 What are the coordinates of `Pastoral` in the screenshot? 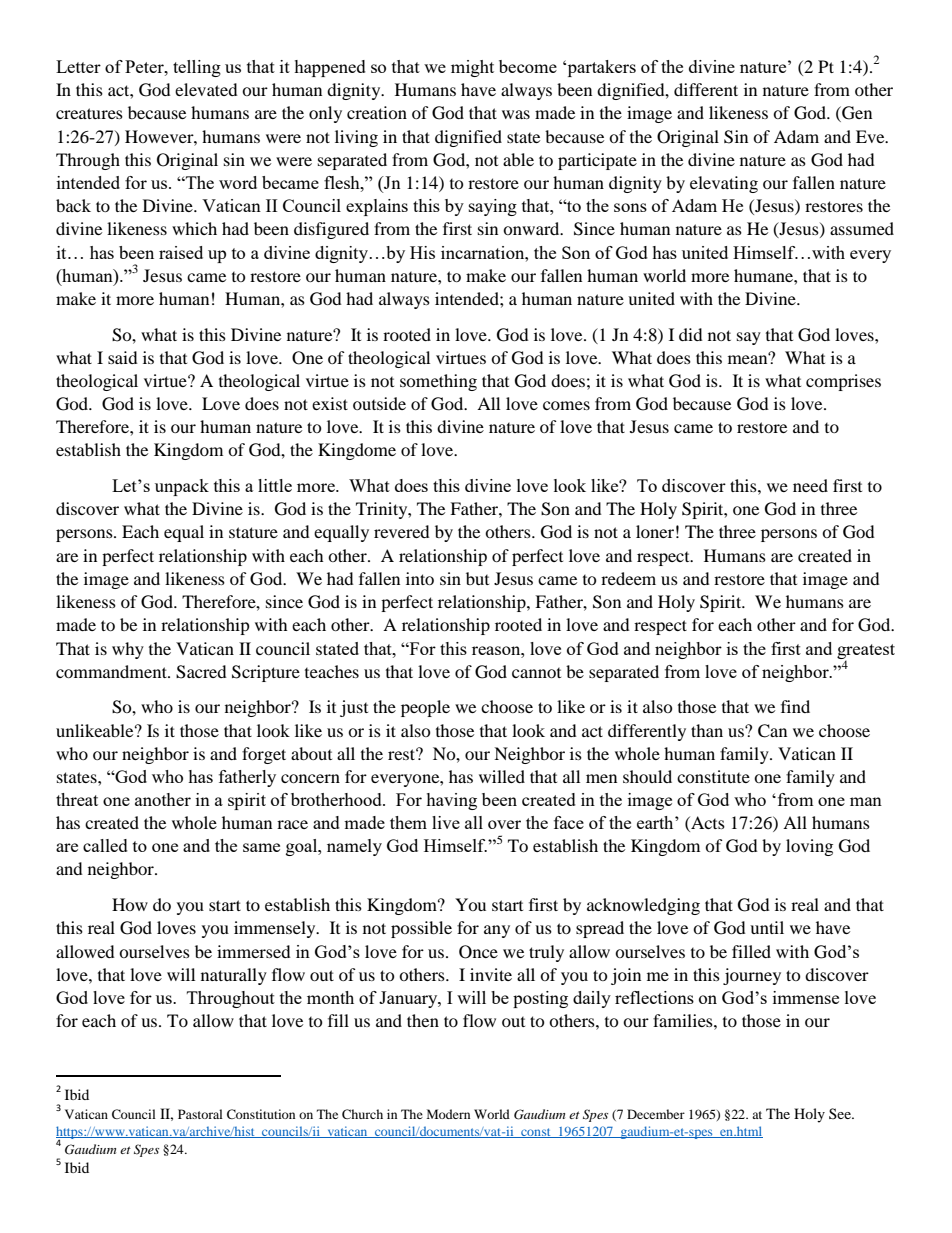 It's located at (200, 1114).
